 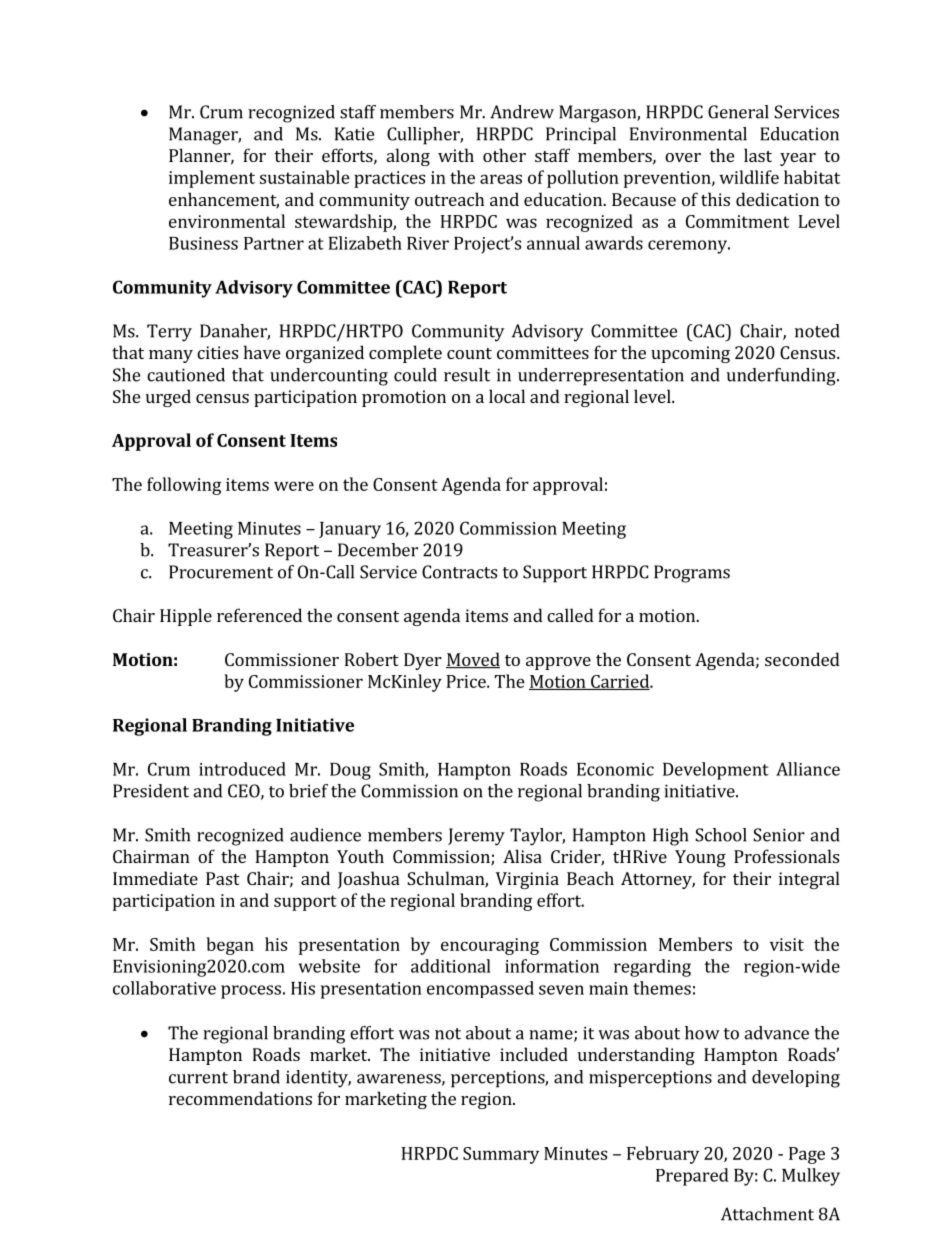 I want to click on implement, so click(x=212, y=179).
